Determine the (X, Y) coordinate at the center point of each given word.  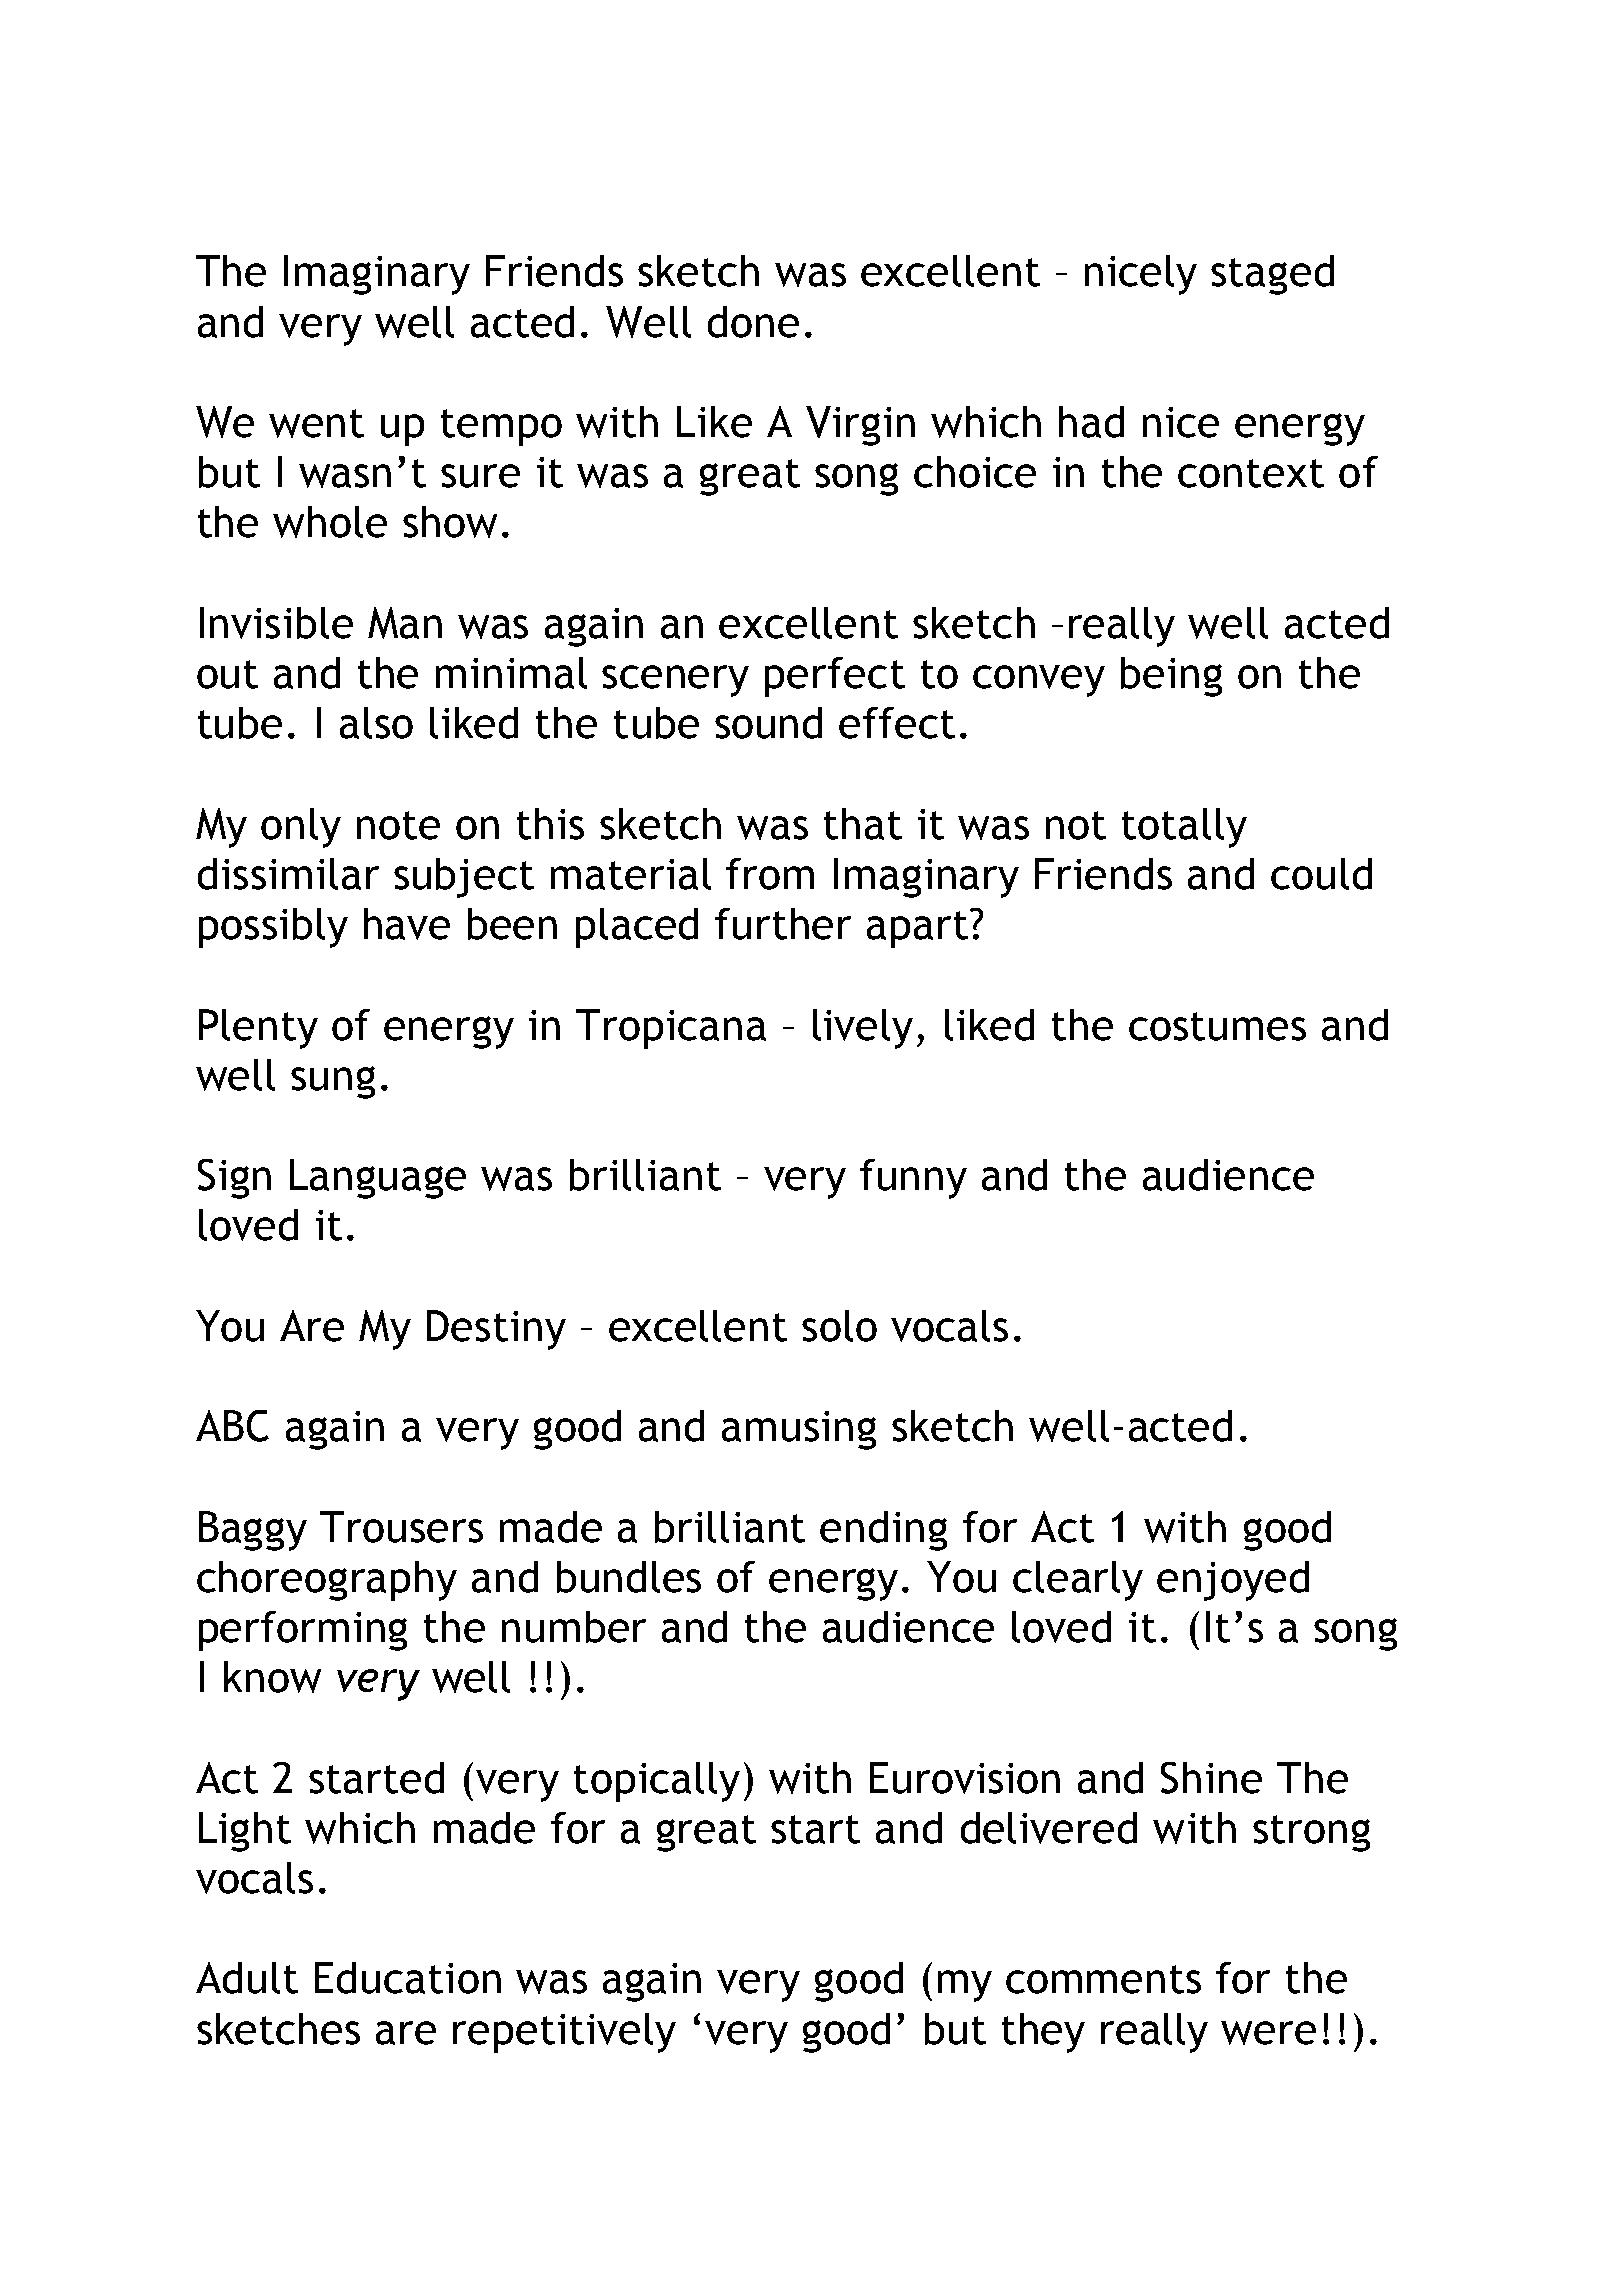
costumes (1217, 1026)
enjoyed (1233, 1581)
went (316, 423)
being (1171, 677)
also (376, 723)
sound (768, 723)
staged (1272, 275)
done (753, 322)
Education (408, 1978)
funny (913, 1179)
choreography (327, 1581)
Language (378, 1179)
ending (883, 1531)
